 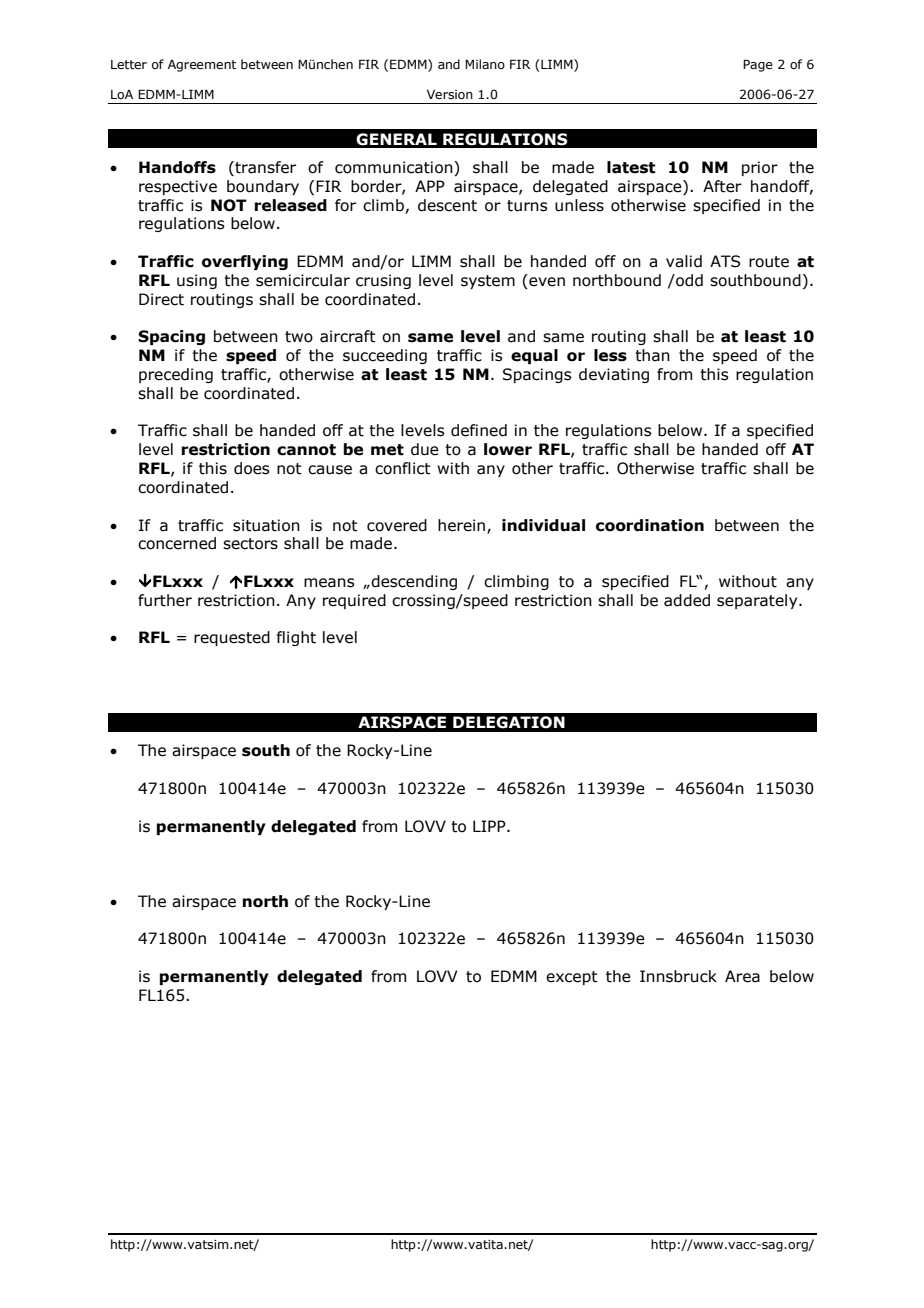 What do you see at coordinates (161, 299) in the screenshot?
I see `Direct` at bounding box center [161, 299].
